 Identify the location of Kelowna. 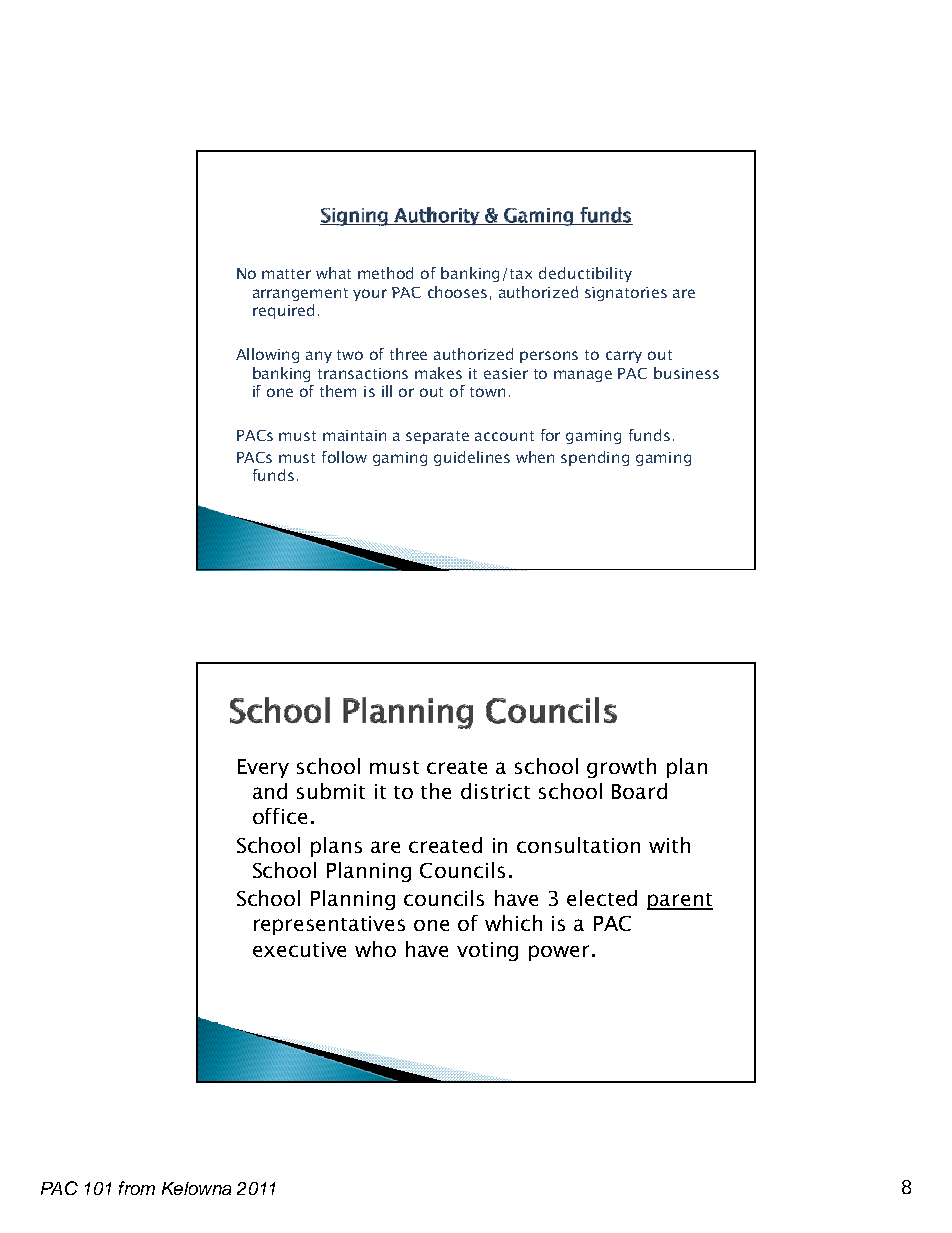
(196, 1188).
